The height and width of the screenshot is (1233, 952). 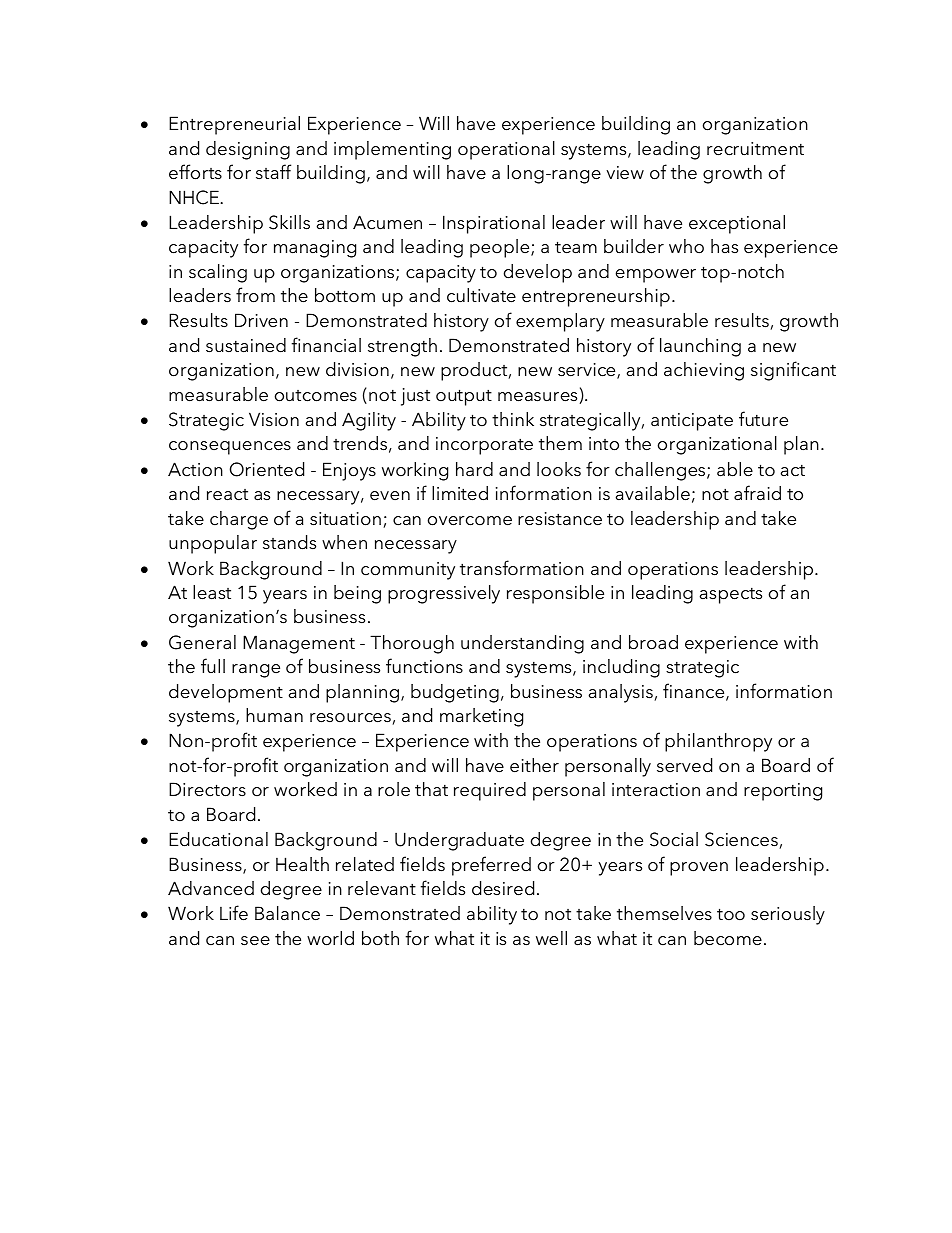 What do you see at coordinates (470, 521) in the screenshot?
I see `overcome` at bounding box center [470, 521].
